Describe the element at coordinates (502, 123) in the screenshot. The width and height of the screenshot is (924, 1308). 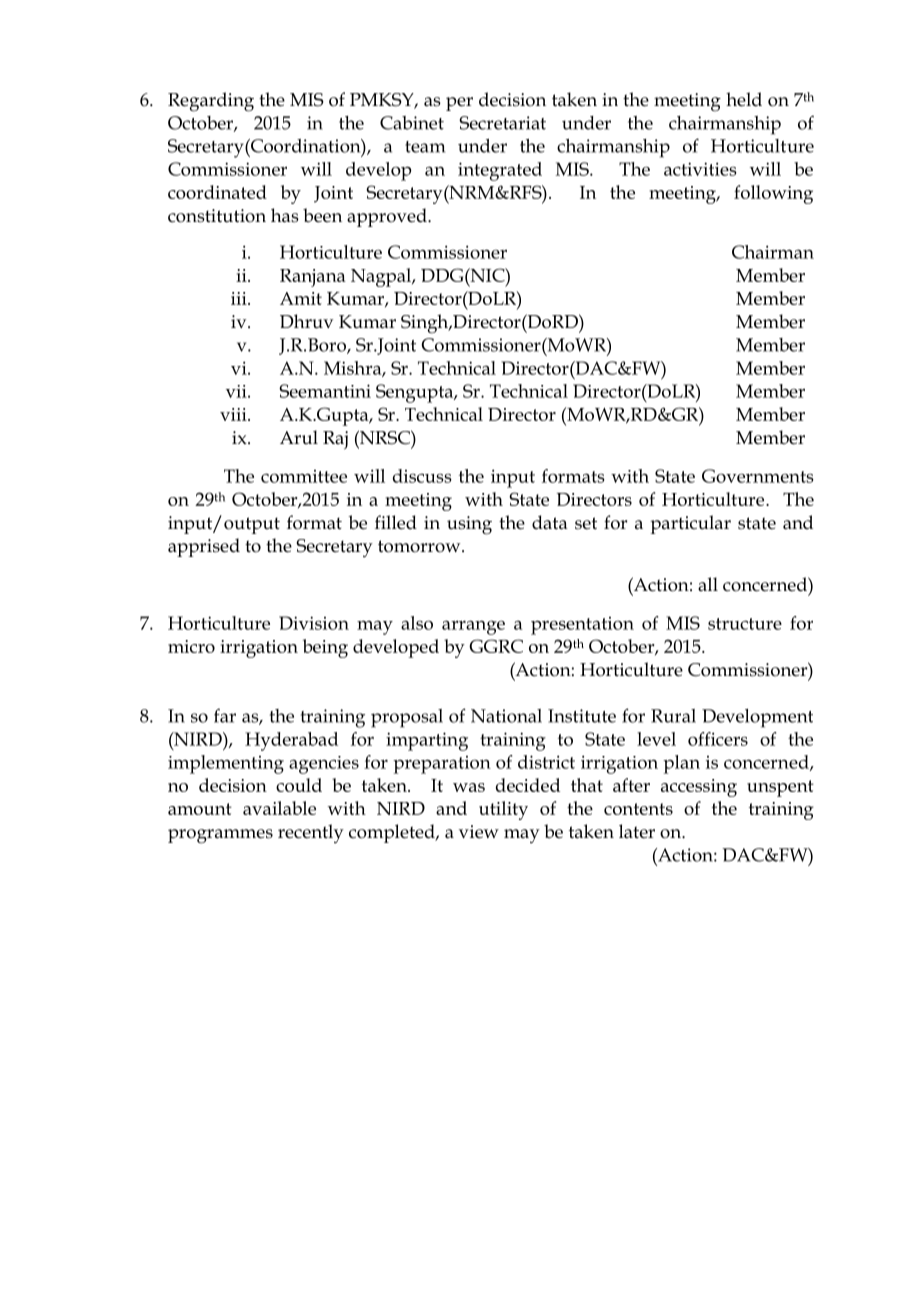
I see `Secretariat` at that location.
